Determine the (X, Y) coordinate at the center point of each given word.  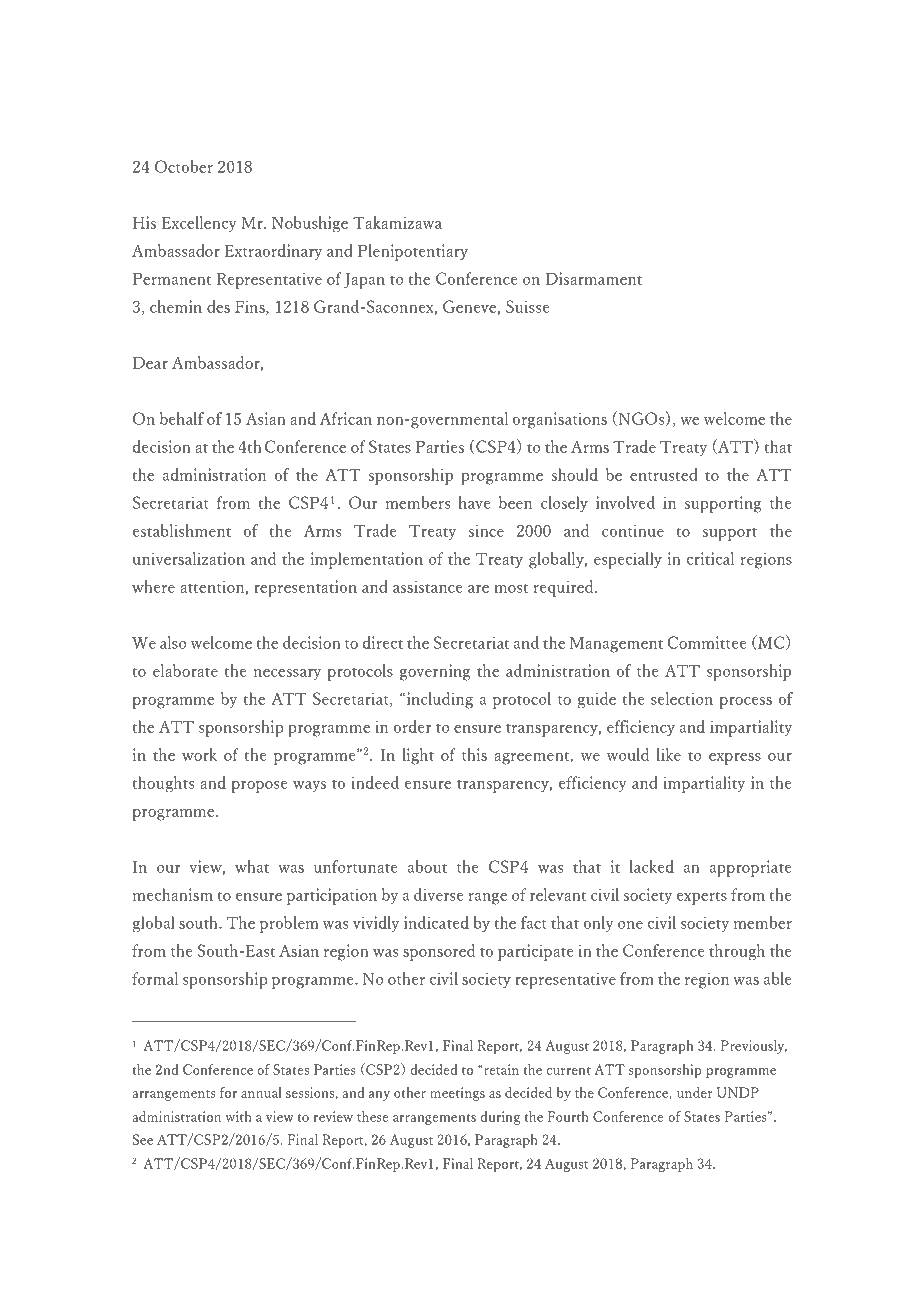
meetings (457, 1094)
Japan (364, 281)
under (695, 1092)
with (238, 1116)
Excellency (199, 224)
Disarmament (593, 278)
